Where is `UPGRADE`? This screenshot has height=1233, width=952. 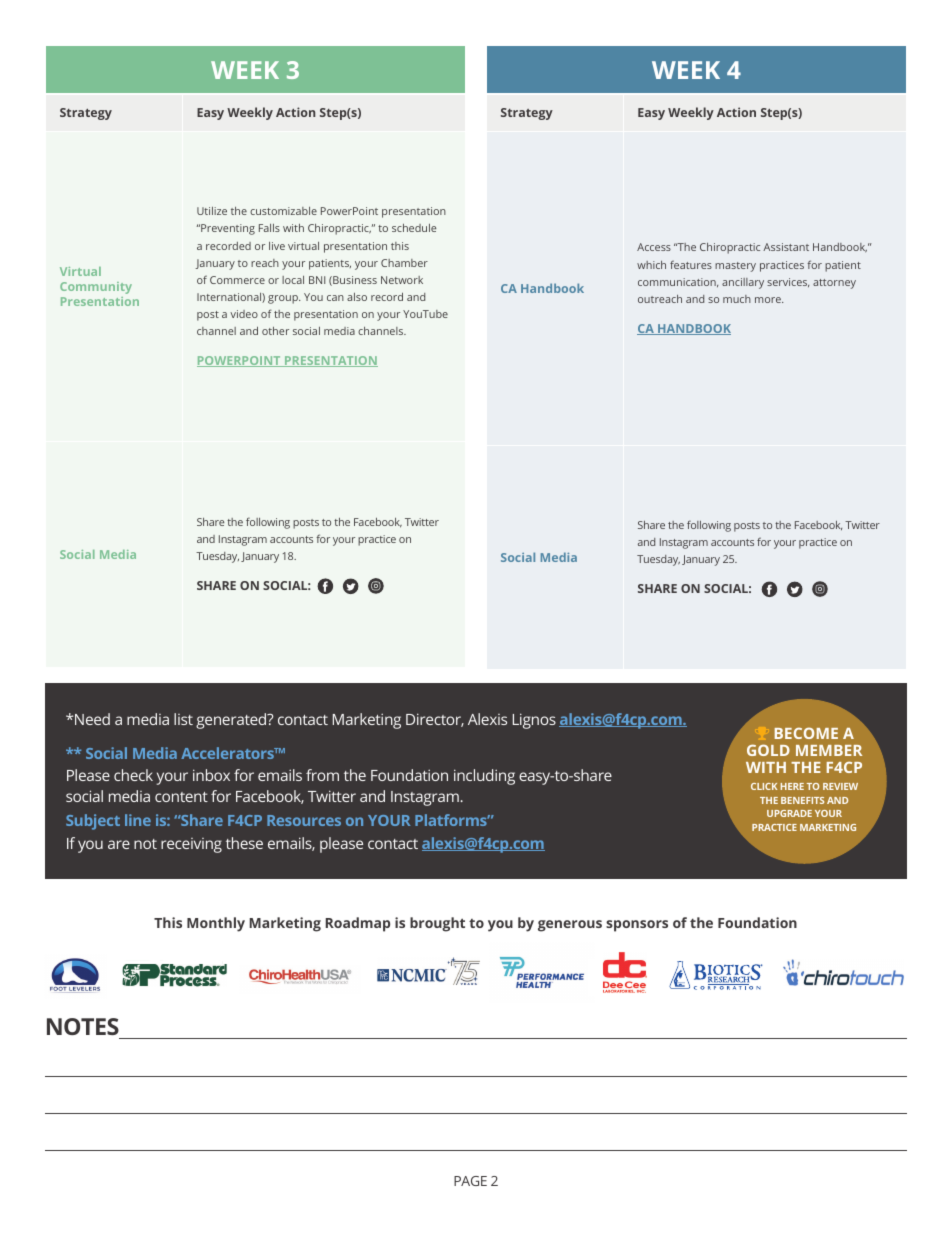 UPGRADE is located at coordinates (789, 813).
